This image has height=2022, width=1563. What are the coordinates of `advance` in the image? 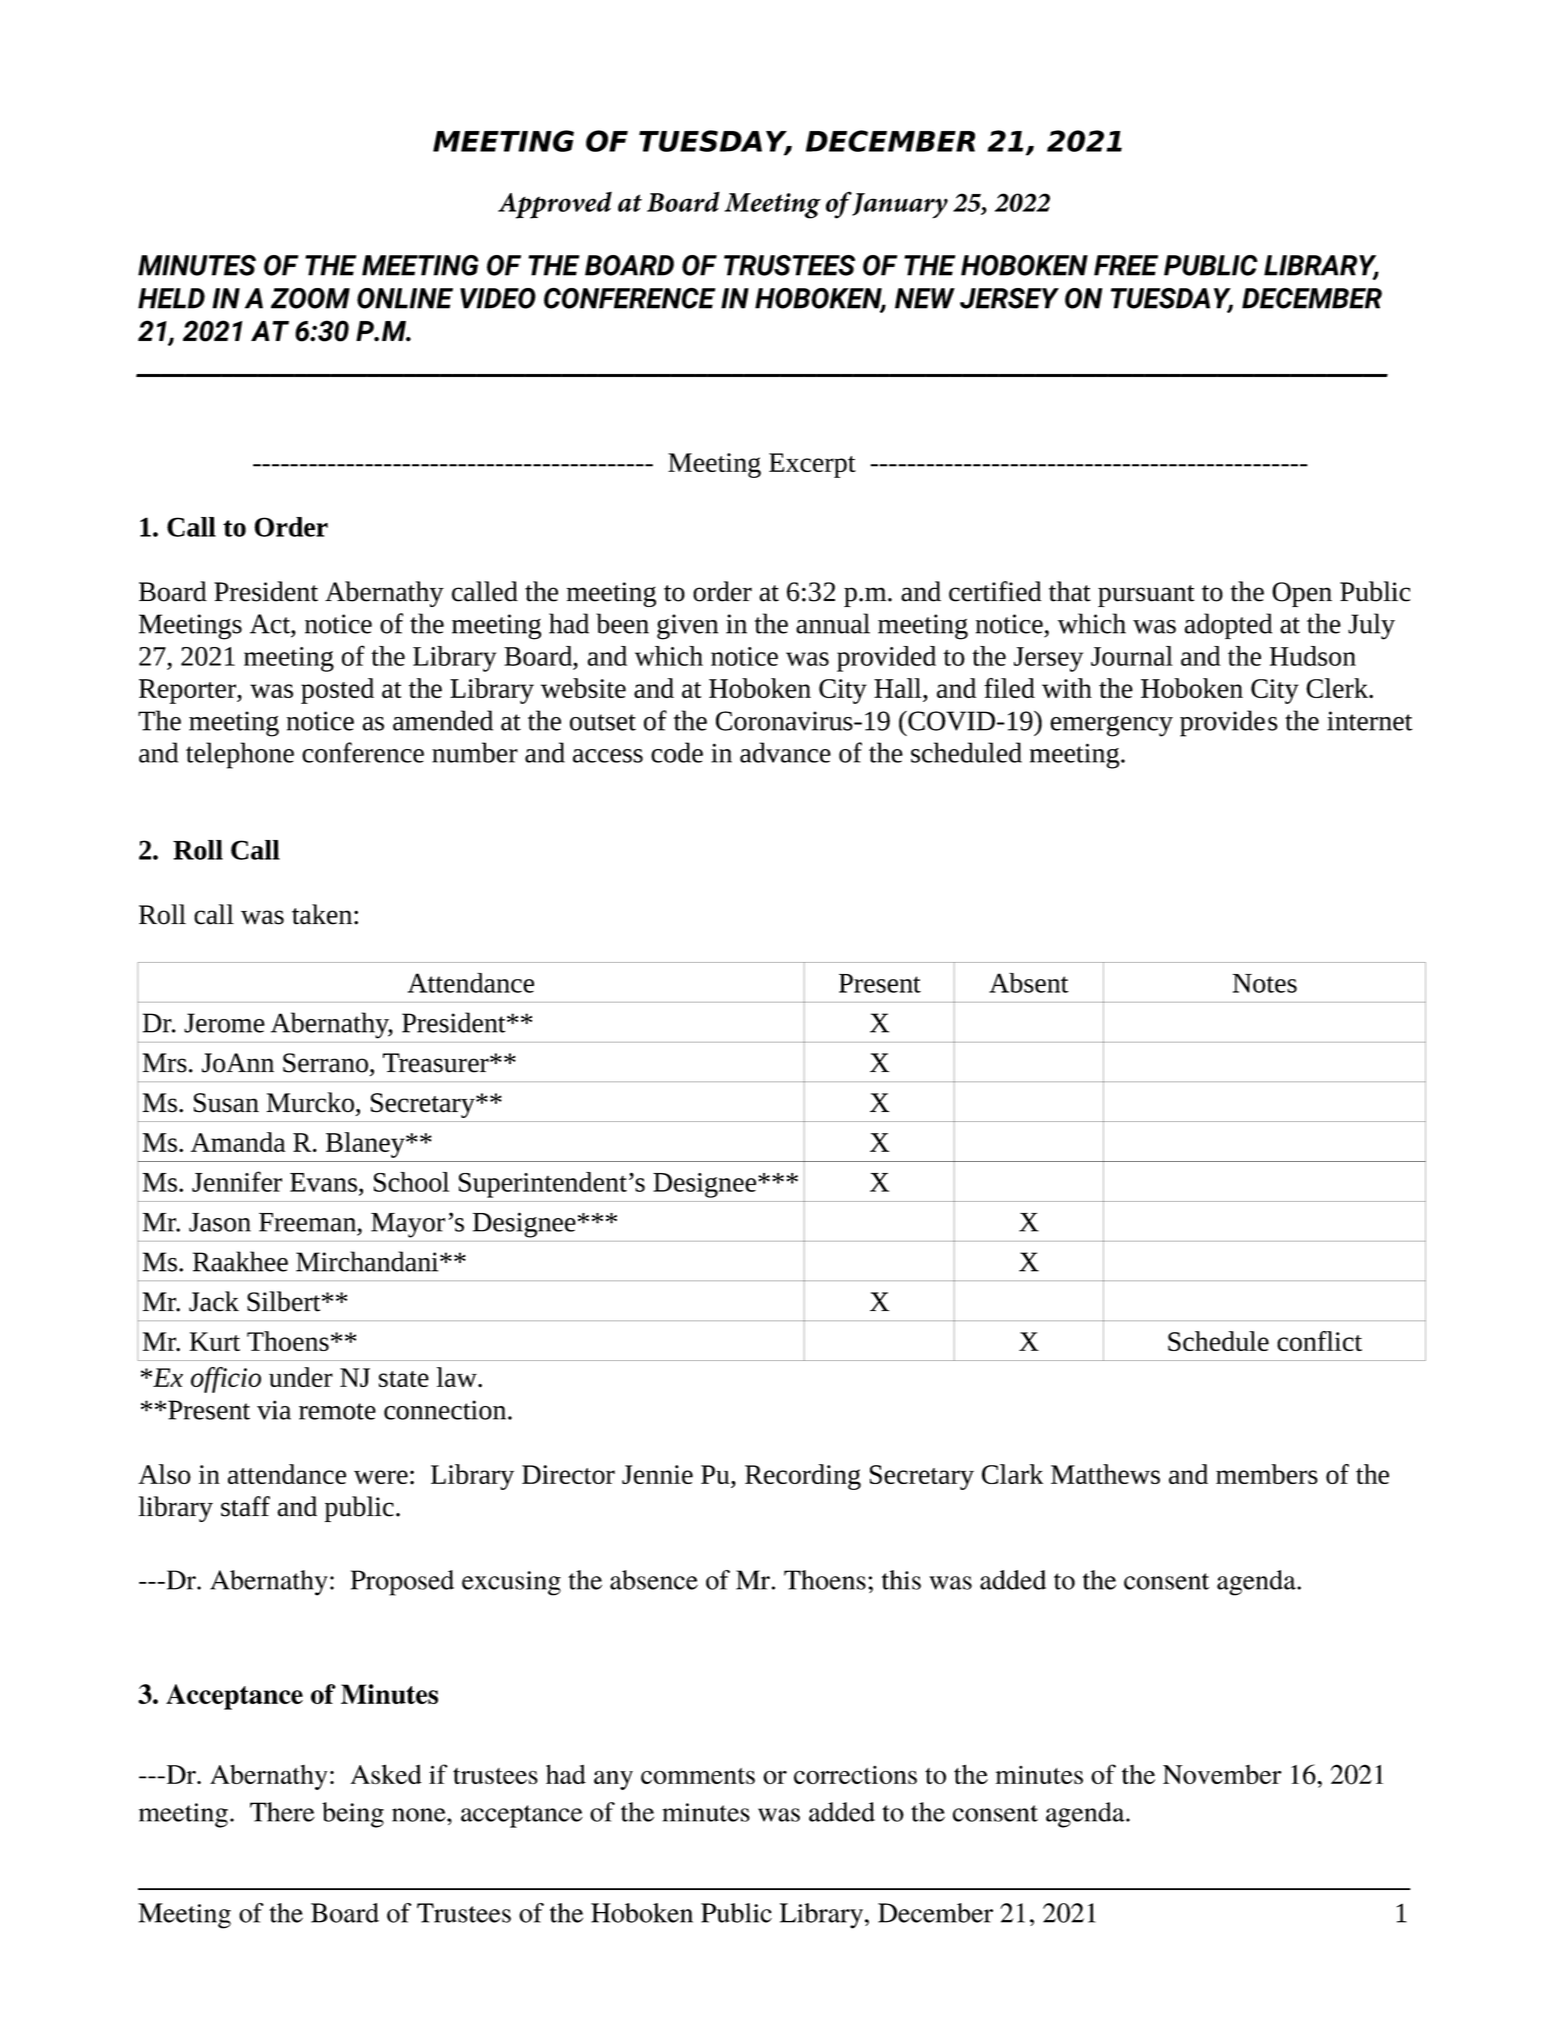 It's located at (785, 752).
